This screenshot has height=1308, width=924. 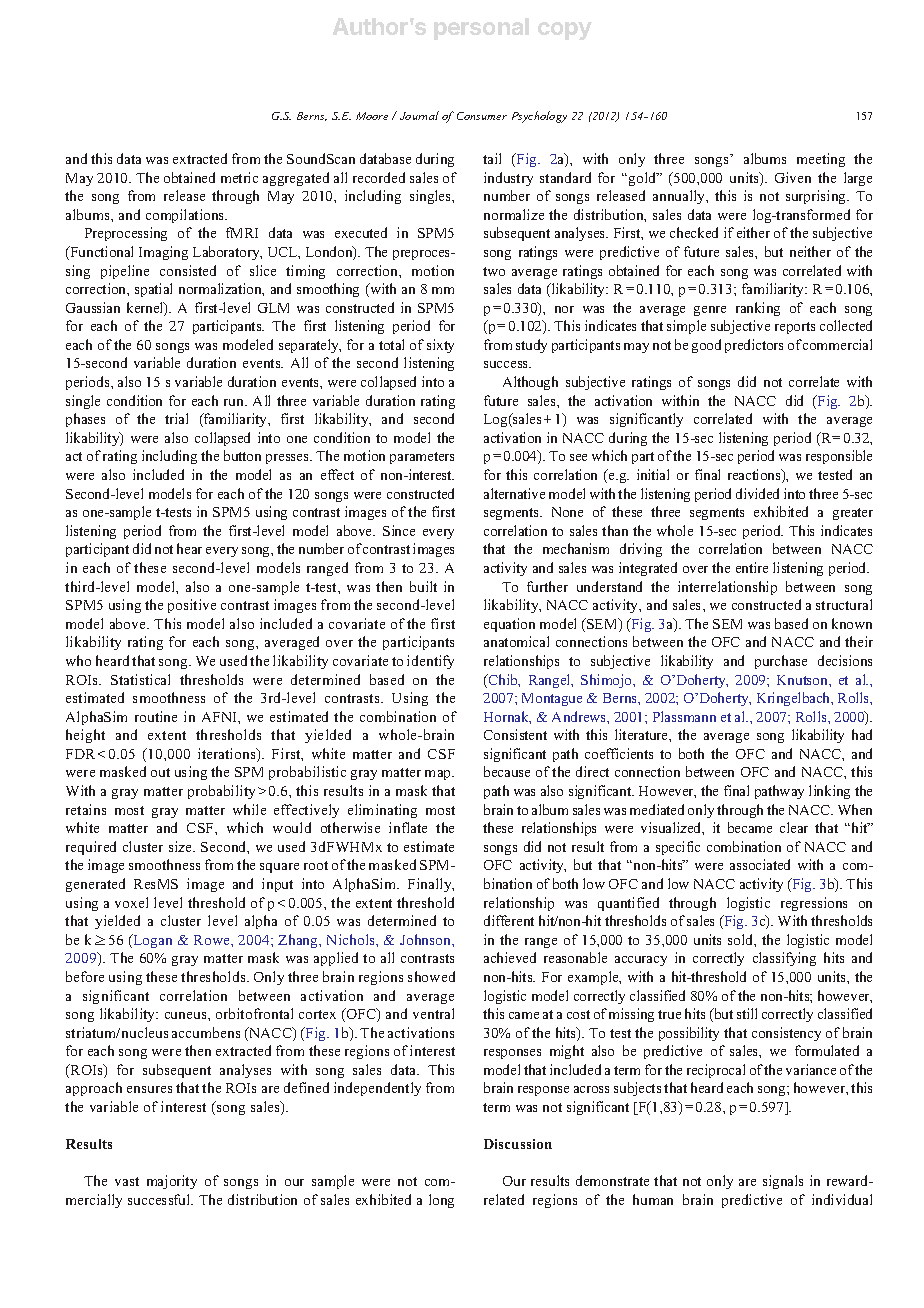 What do you see at coordinates (239, 177) in the screenshot?
I see `metric` at bounding box center [239, 177].
